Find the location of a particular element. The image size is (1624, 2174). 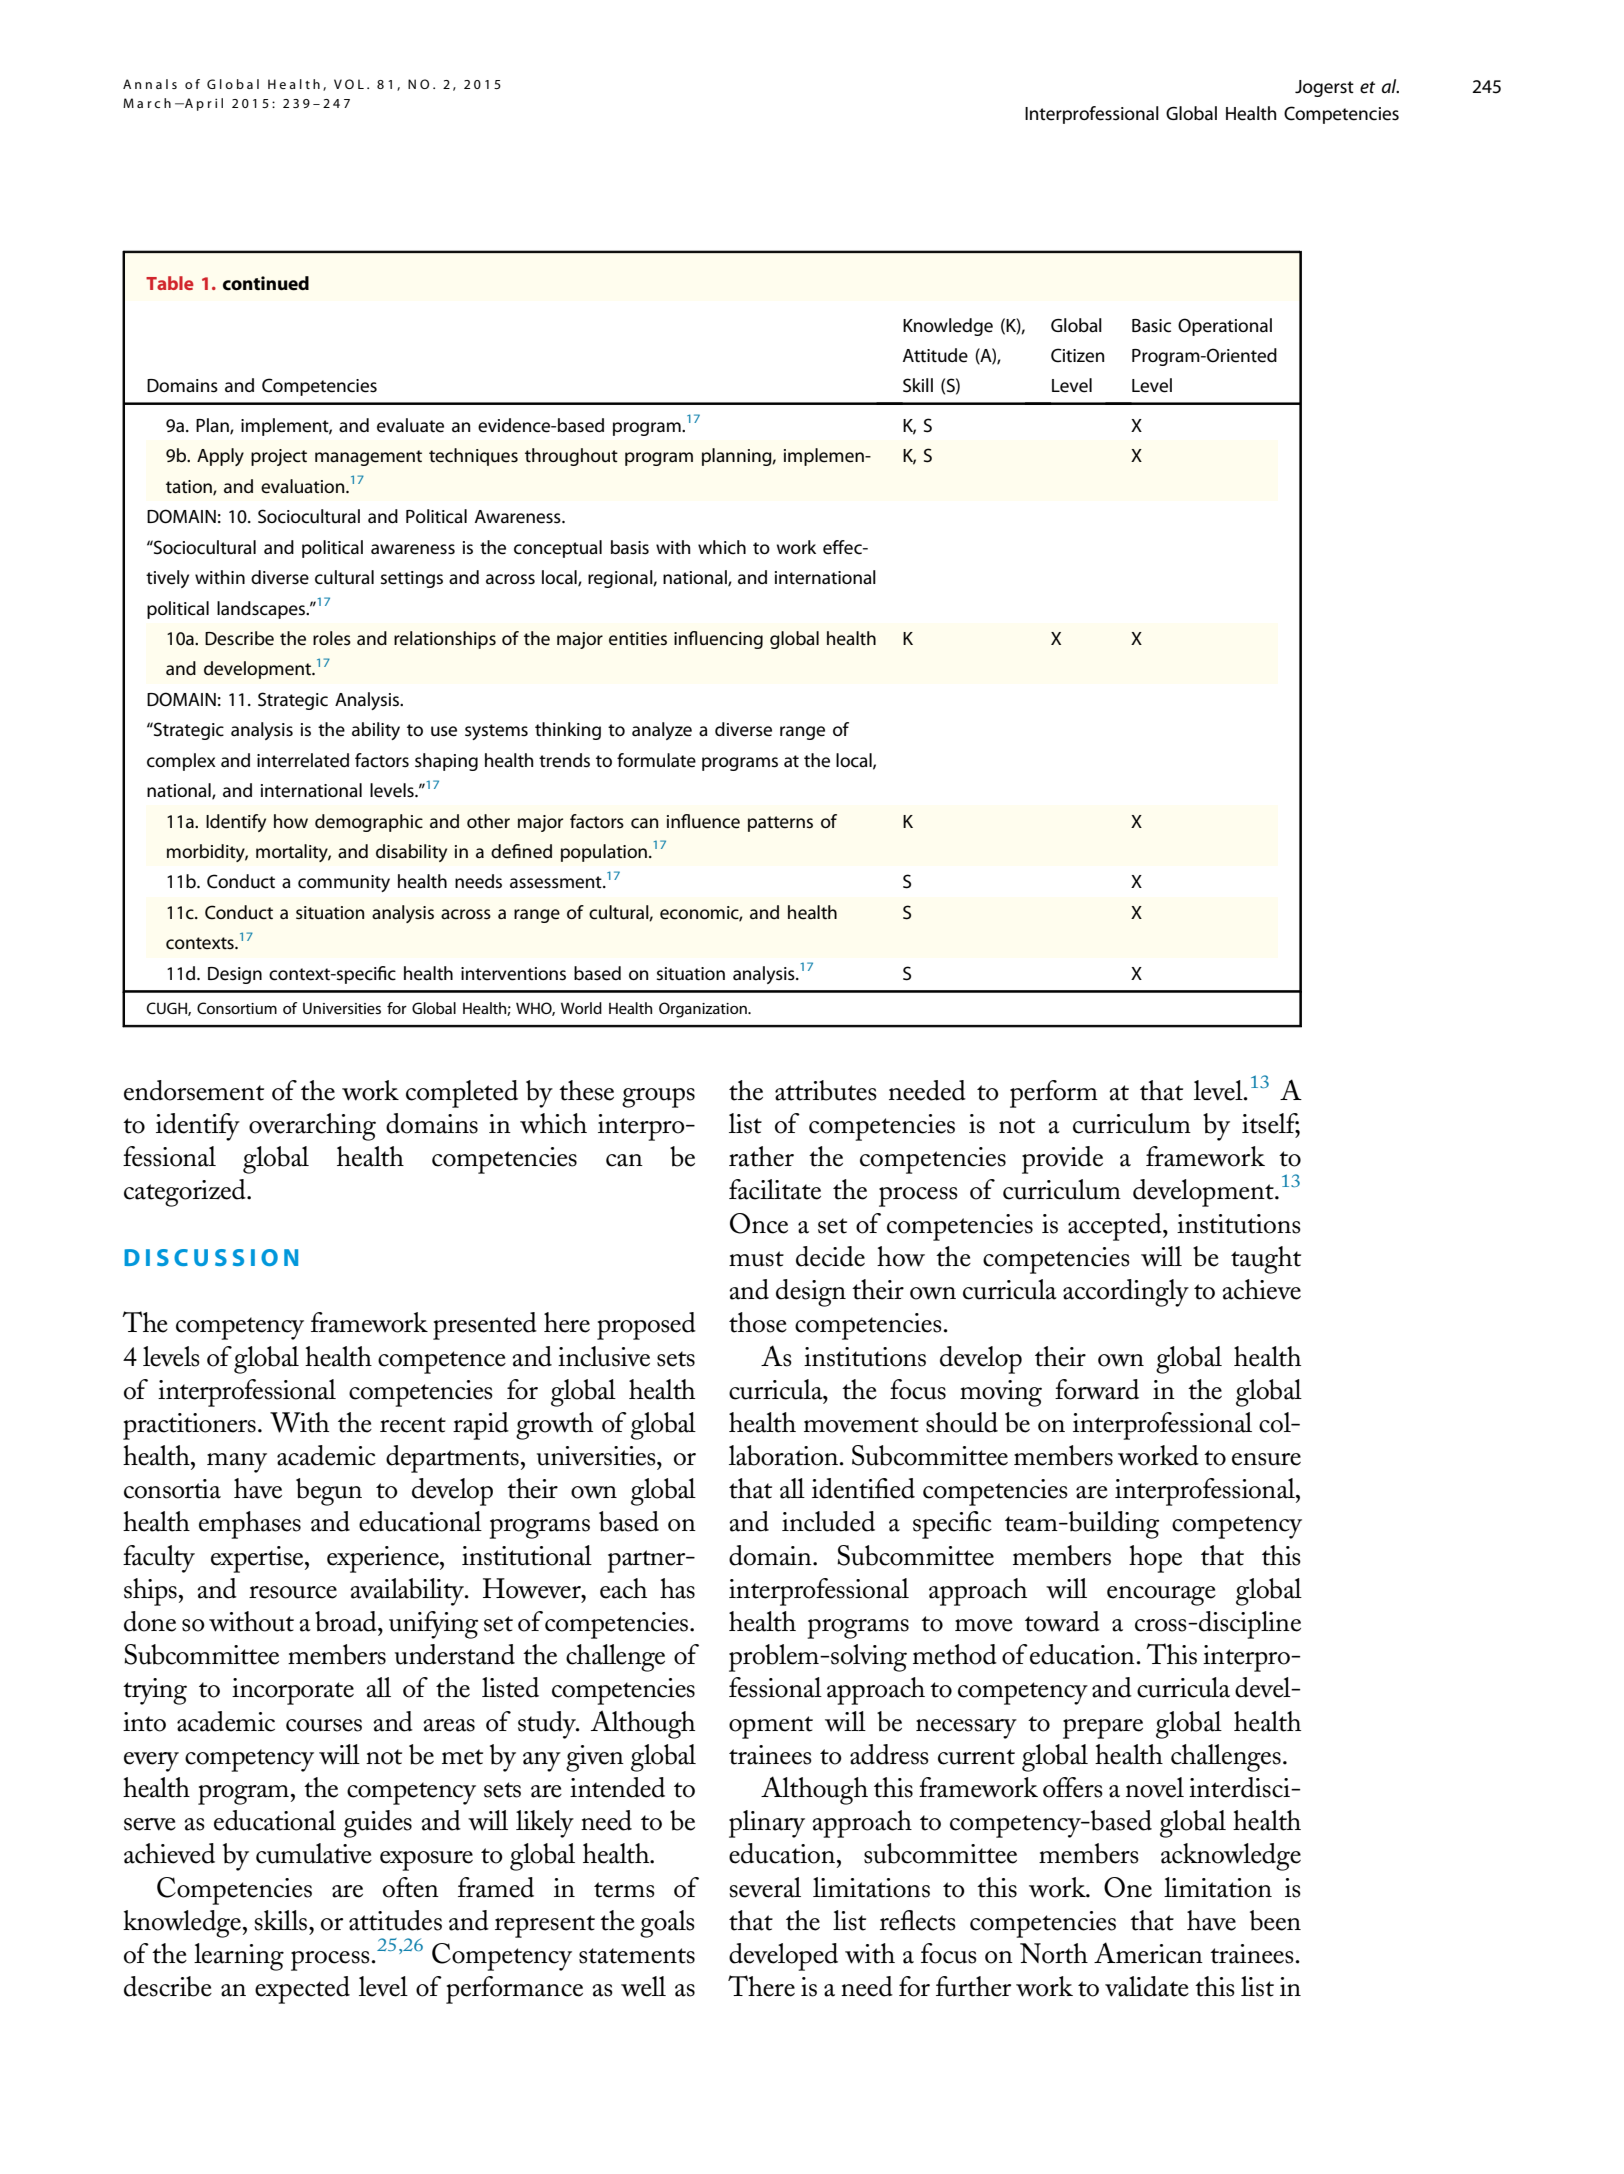

Consortium is located at coordinates (237, 1008).
